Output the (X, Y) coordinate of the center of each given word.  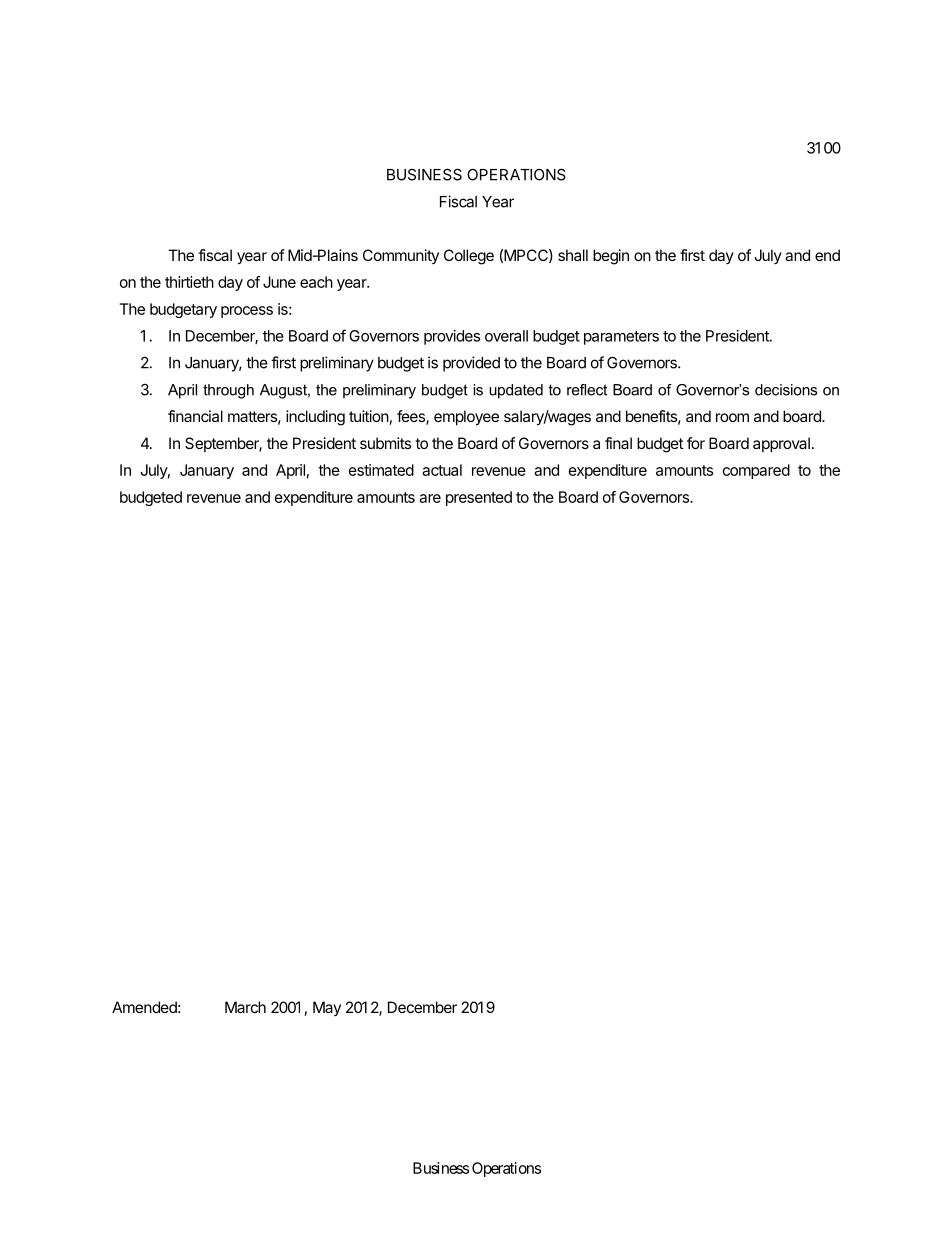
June (279, 282)
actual (442, 470)
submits (385, 443)
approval (781, 444)
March (245, 1007)
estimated (381, 470)
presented (479, 498)
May (327, 1008)
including (315, 418)
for (696, 443)
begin (611, 257)
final (618, 443)
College (469, 257)
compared (756, 471)
